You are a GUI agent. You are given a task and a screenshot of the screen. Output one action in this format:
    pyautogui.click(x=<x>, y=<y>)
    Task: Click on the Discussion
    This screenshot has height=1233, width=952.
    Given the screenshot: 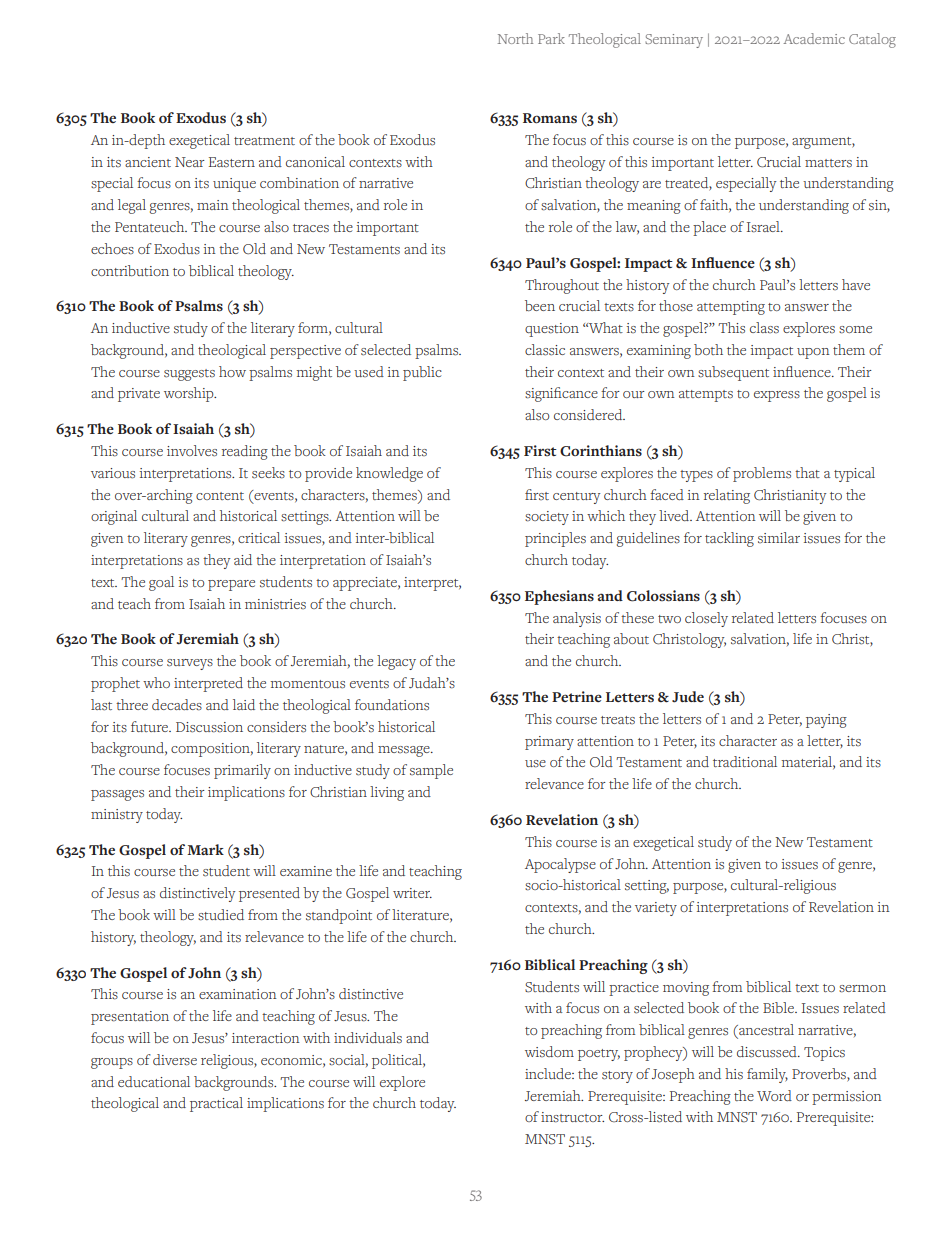 What is the action you would take?
    pyautogui.click(x=209, y=727)
